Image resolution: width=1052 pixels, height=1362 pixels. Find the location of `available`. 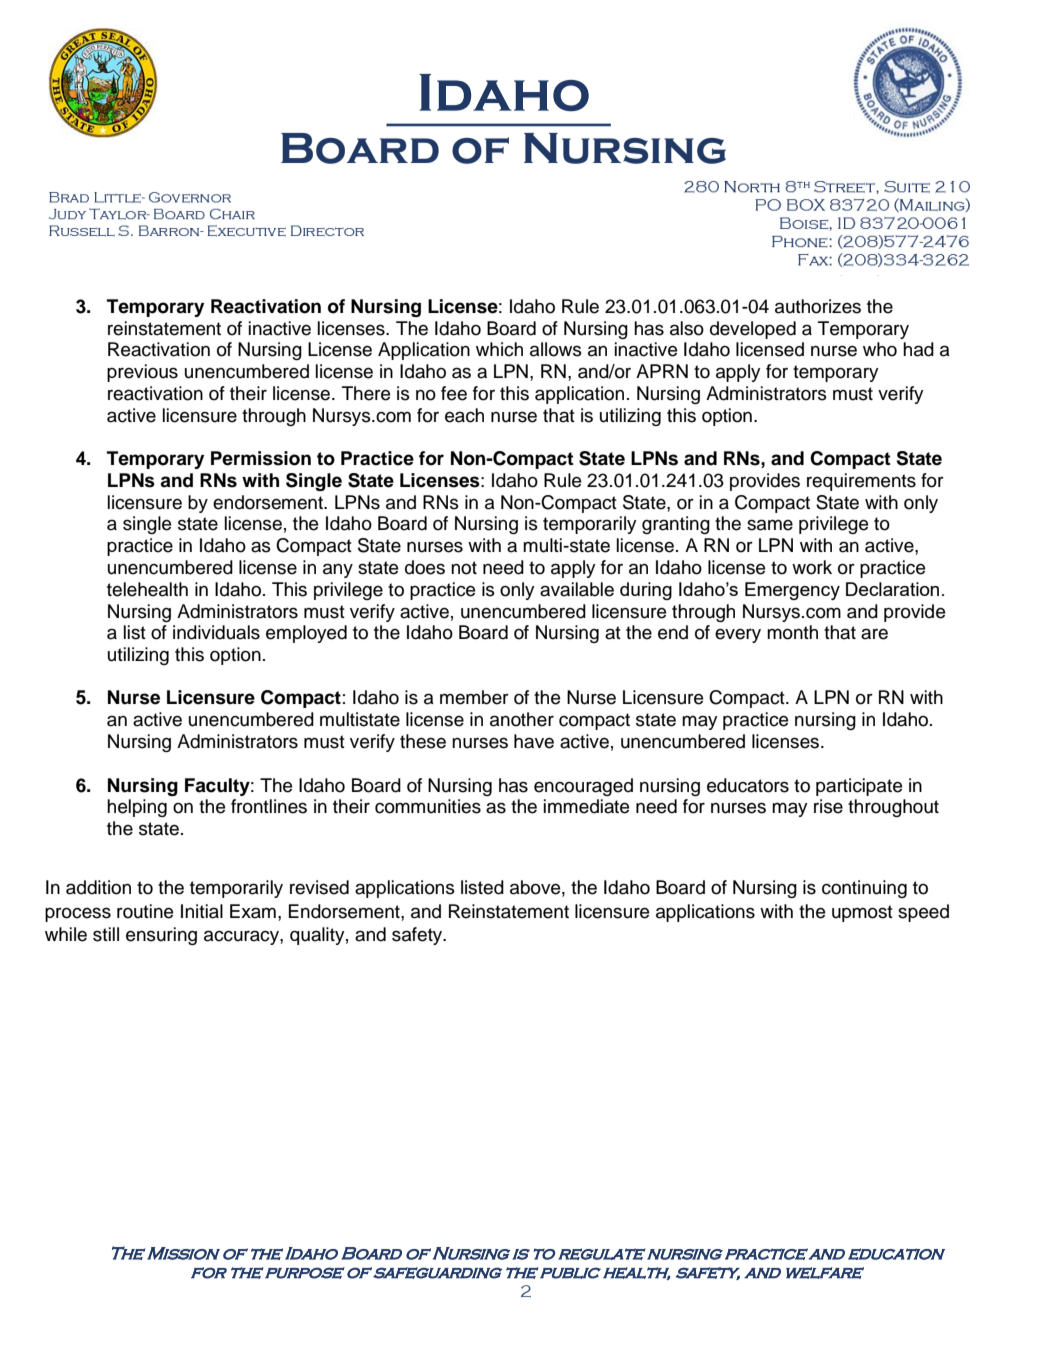

available is located at coordinates (577, 589).
